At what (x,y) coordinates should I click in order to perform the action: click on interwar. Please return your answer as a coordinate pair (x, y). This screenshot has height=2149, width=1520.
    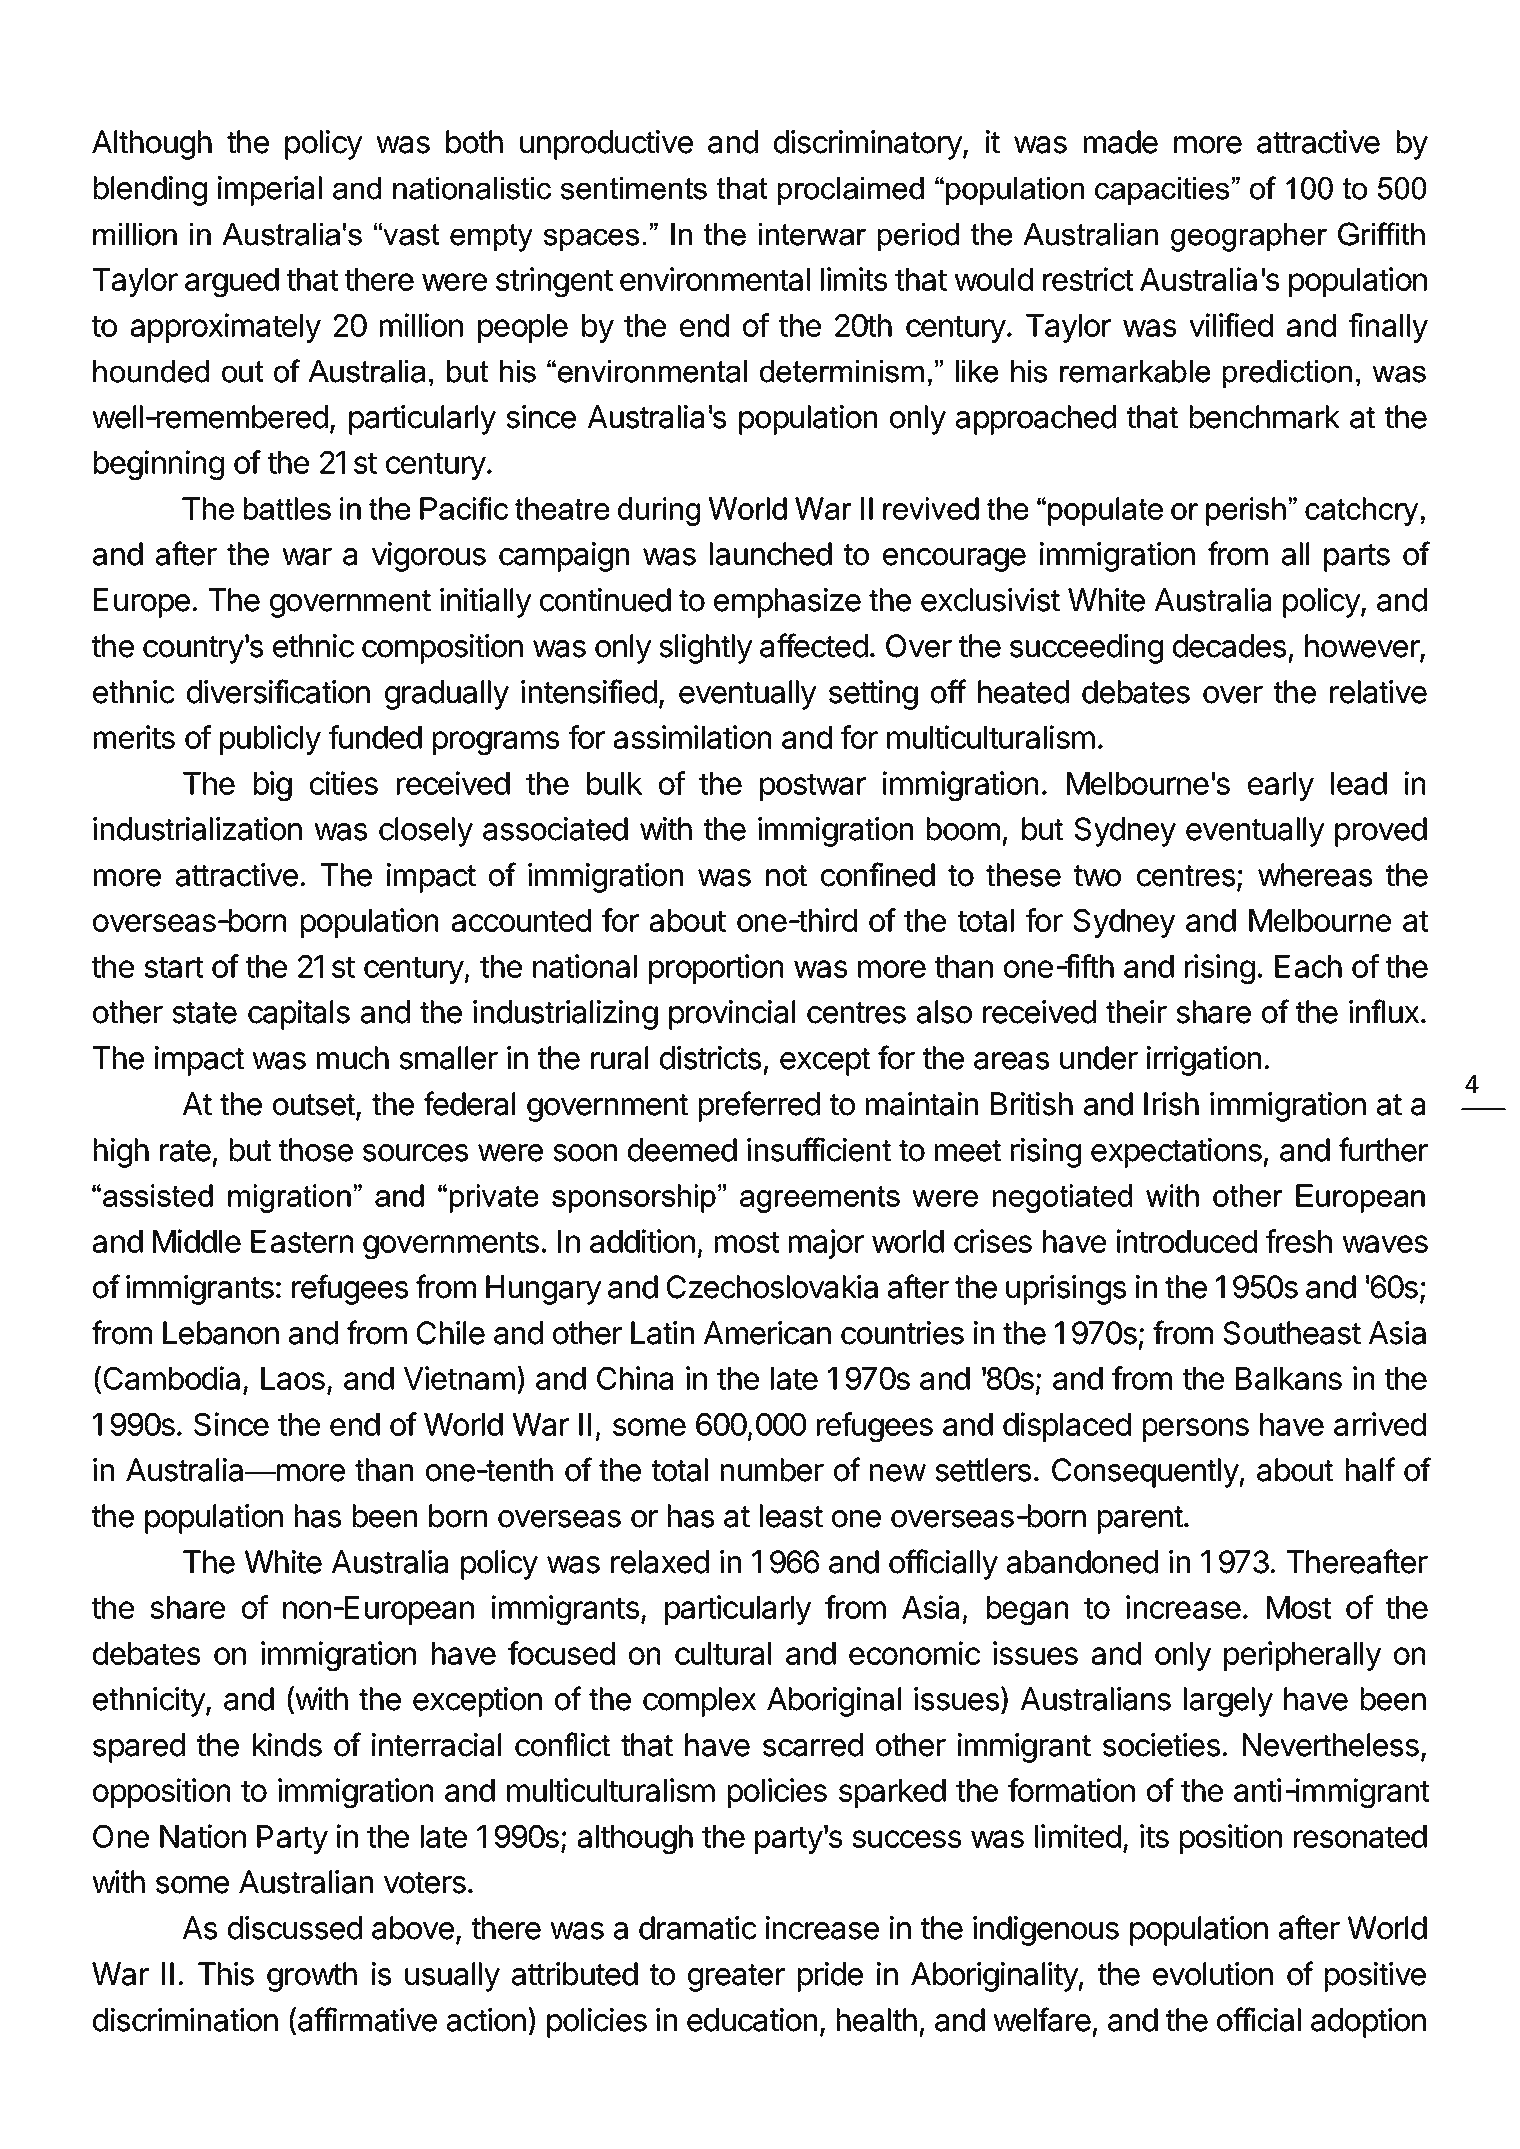
    Looking at the image, I should click on (812, 234).
